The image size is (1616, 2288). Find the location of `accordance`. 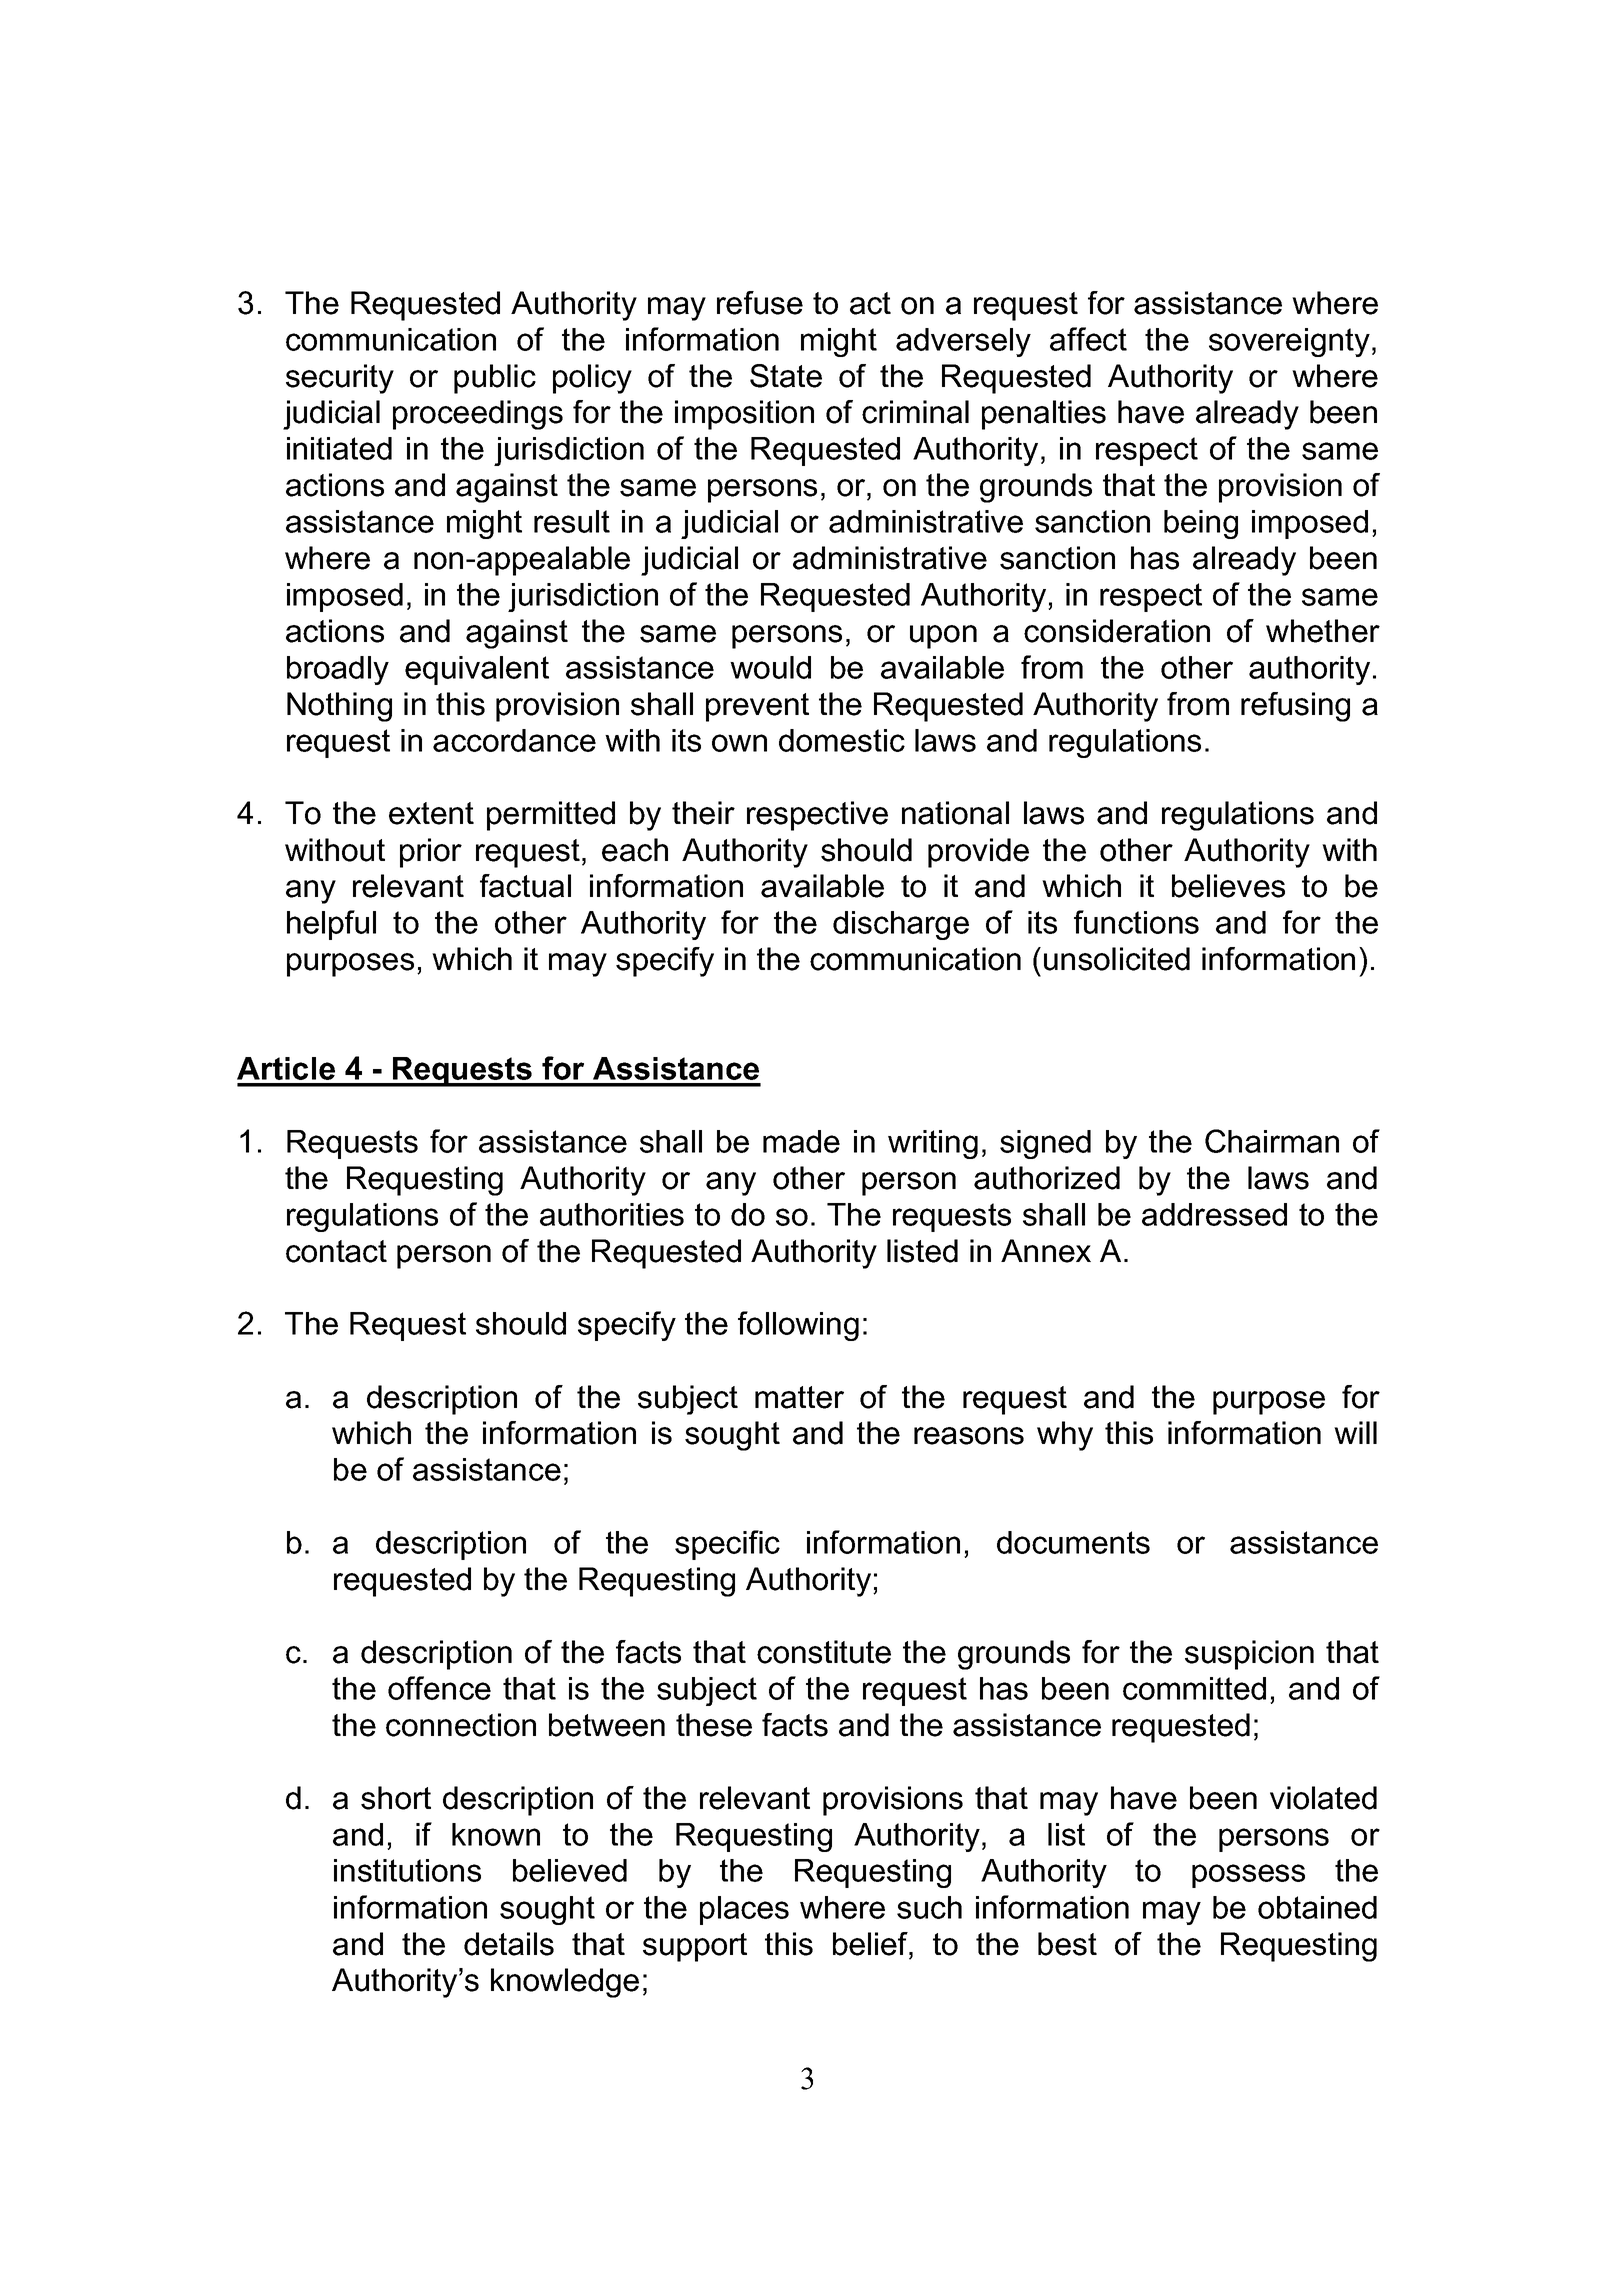

accordance is located at coordinates (514, 740).
